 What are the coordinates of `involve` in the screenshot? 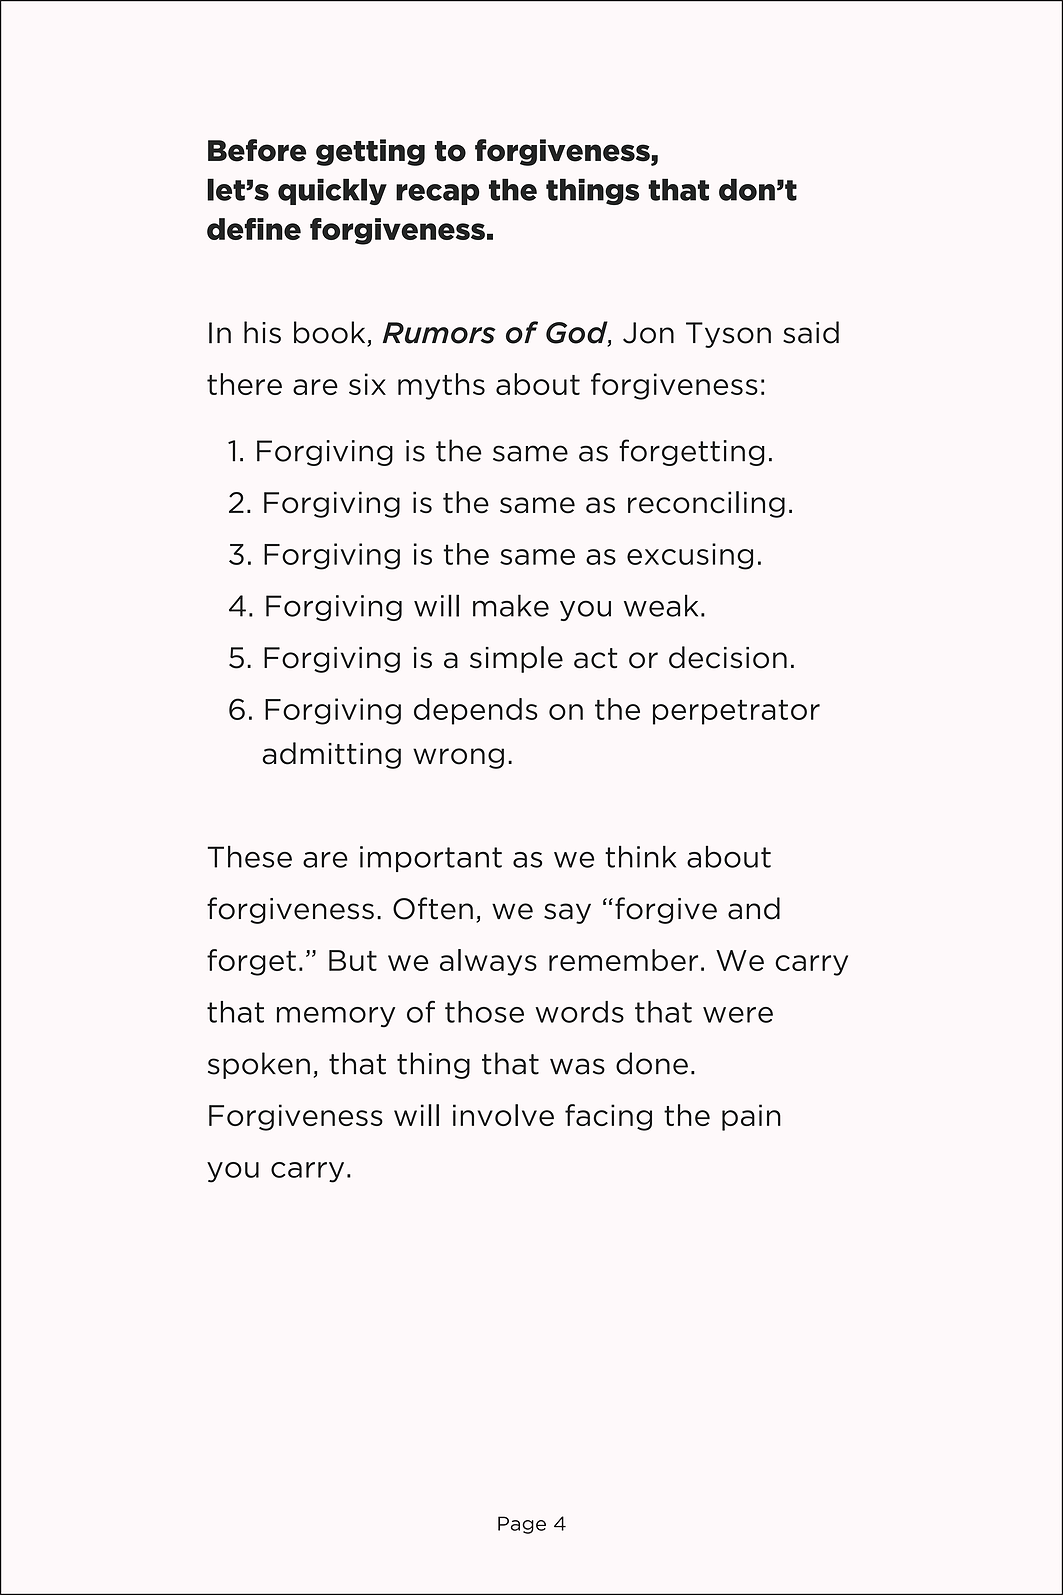 It's located at (503, 1115).
